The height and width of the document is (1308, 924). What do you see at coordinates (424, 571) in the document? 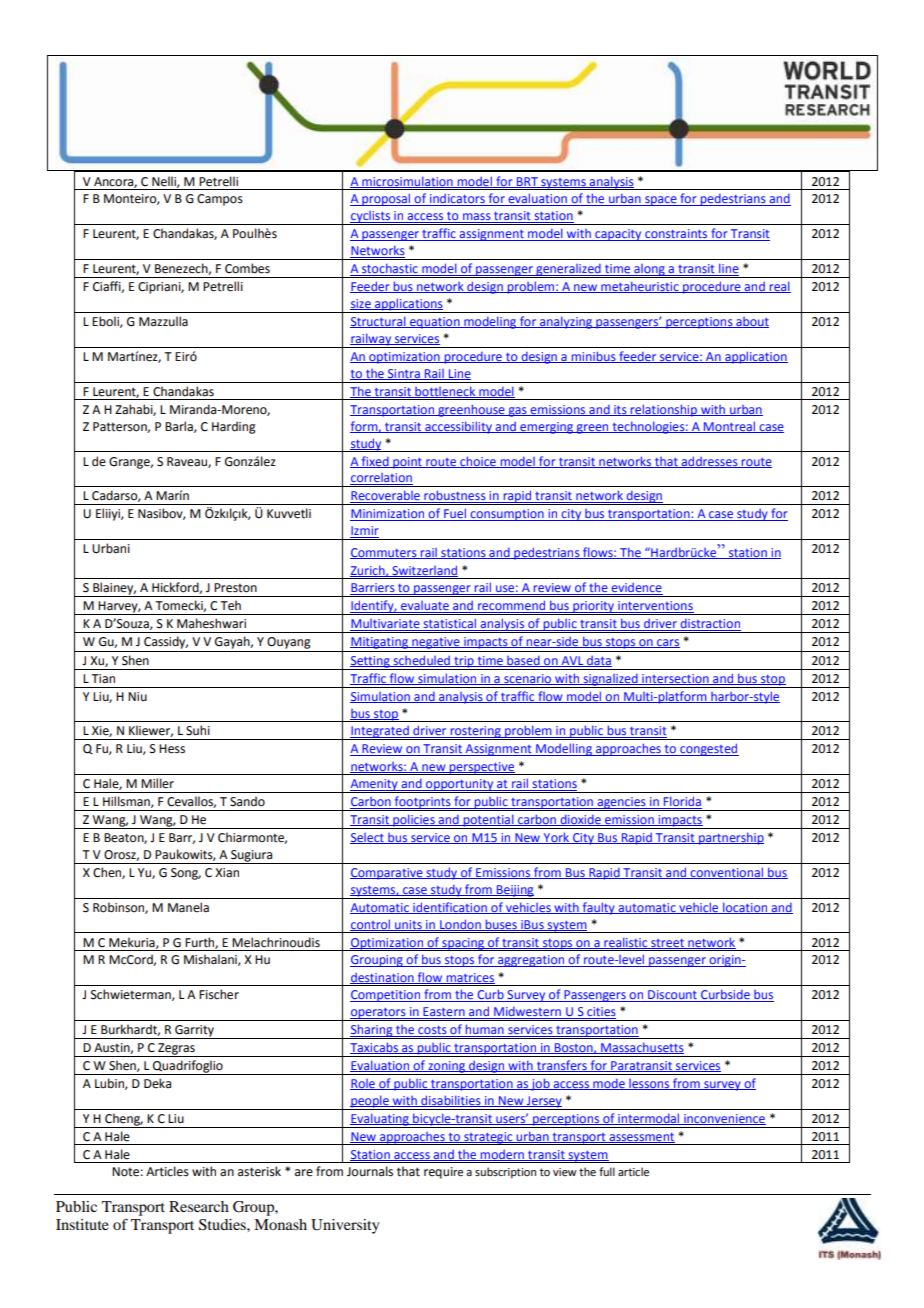
I see `Switzerland` at bounding box center [424, 571].
